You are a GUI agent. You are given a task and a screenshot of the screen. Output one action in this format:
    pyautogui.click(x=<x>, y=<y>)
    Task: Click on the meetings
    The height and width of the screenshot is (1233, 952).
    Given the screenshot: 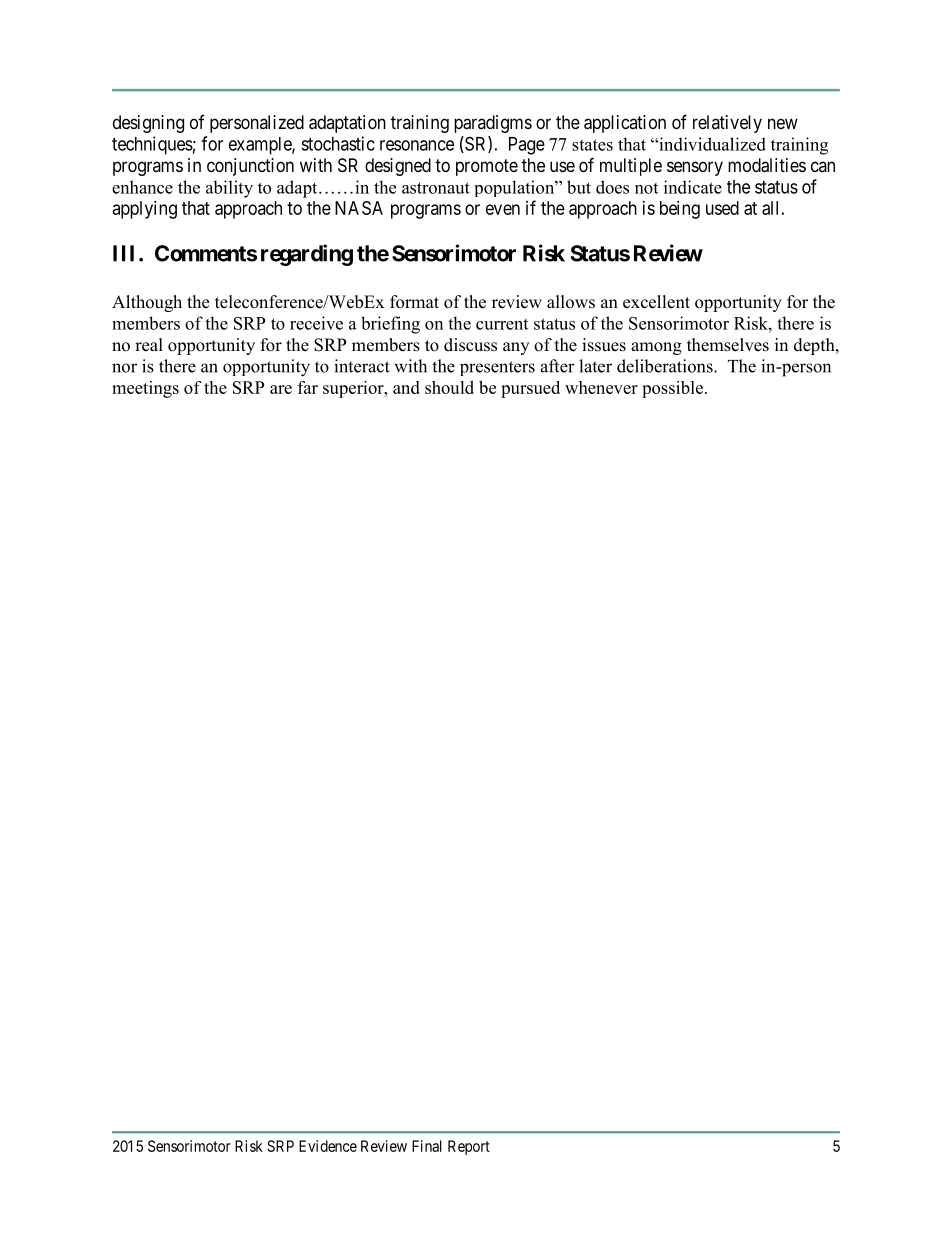 What is the action you would take?
    pyautogui.click(x=145, y=389)
